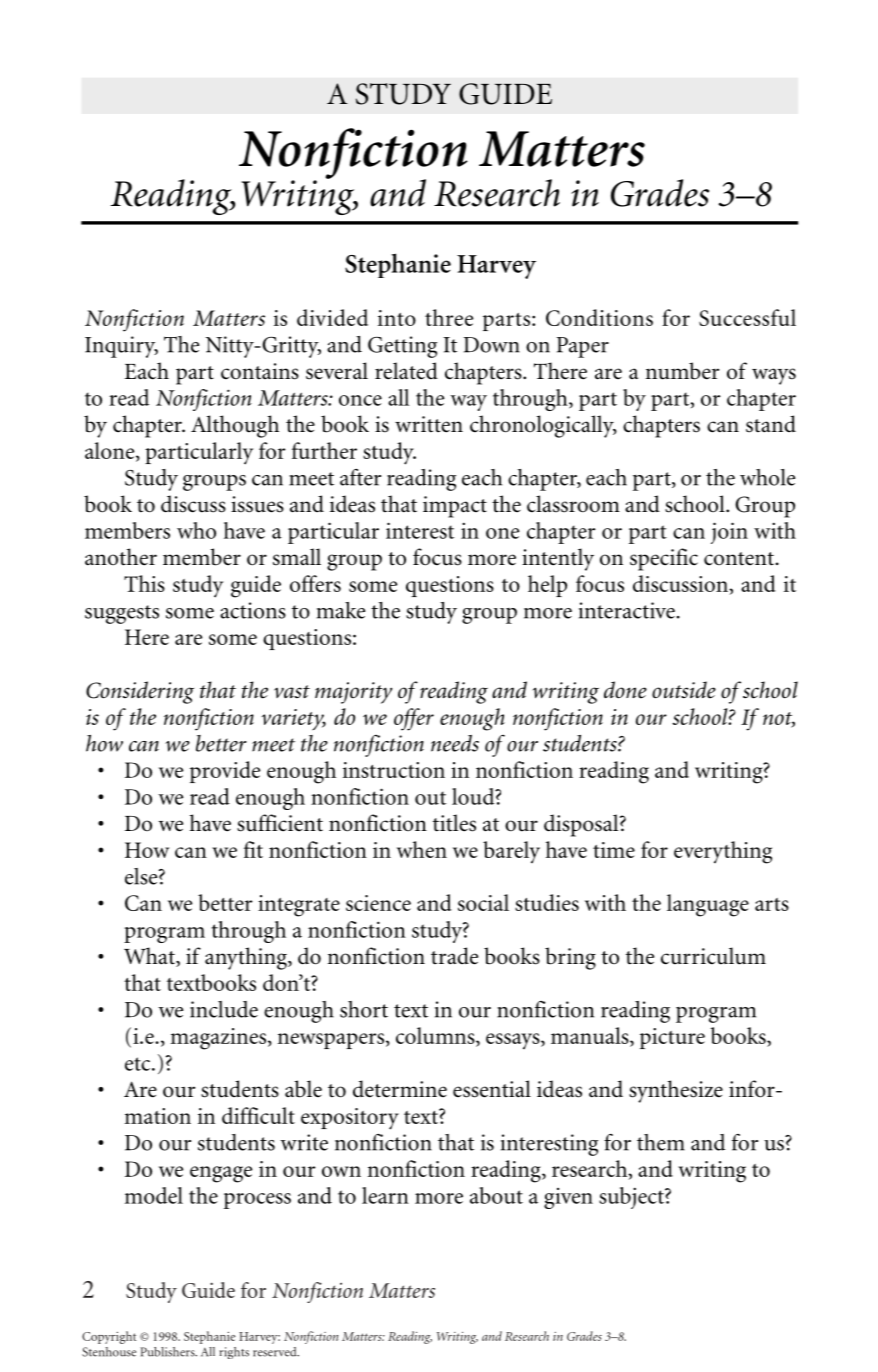 The width and height of the screenshot is (878, 1372). What do you see at coordinates (168, 1352) in the screenshot?
I see `Publishers` at bounding box center [168, 1352].
